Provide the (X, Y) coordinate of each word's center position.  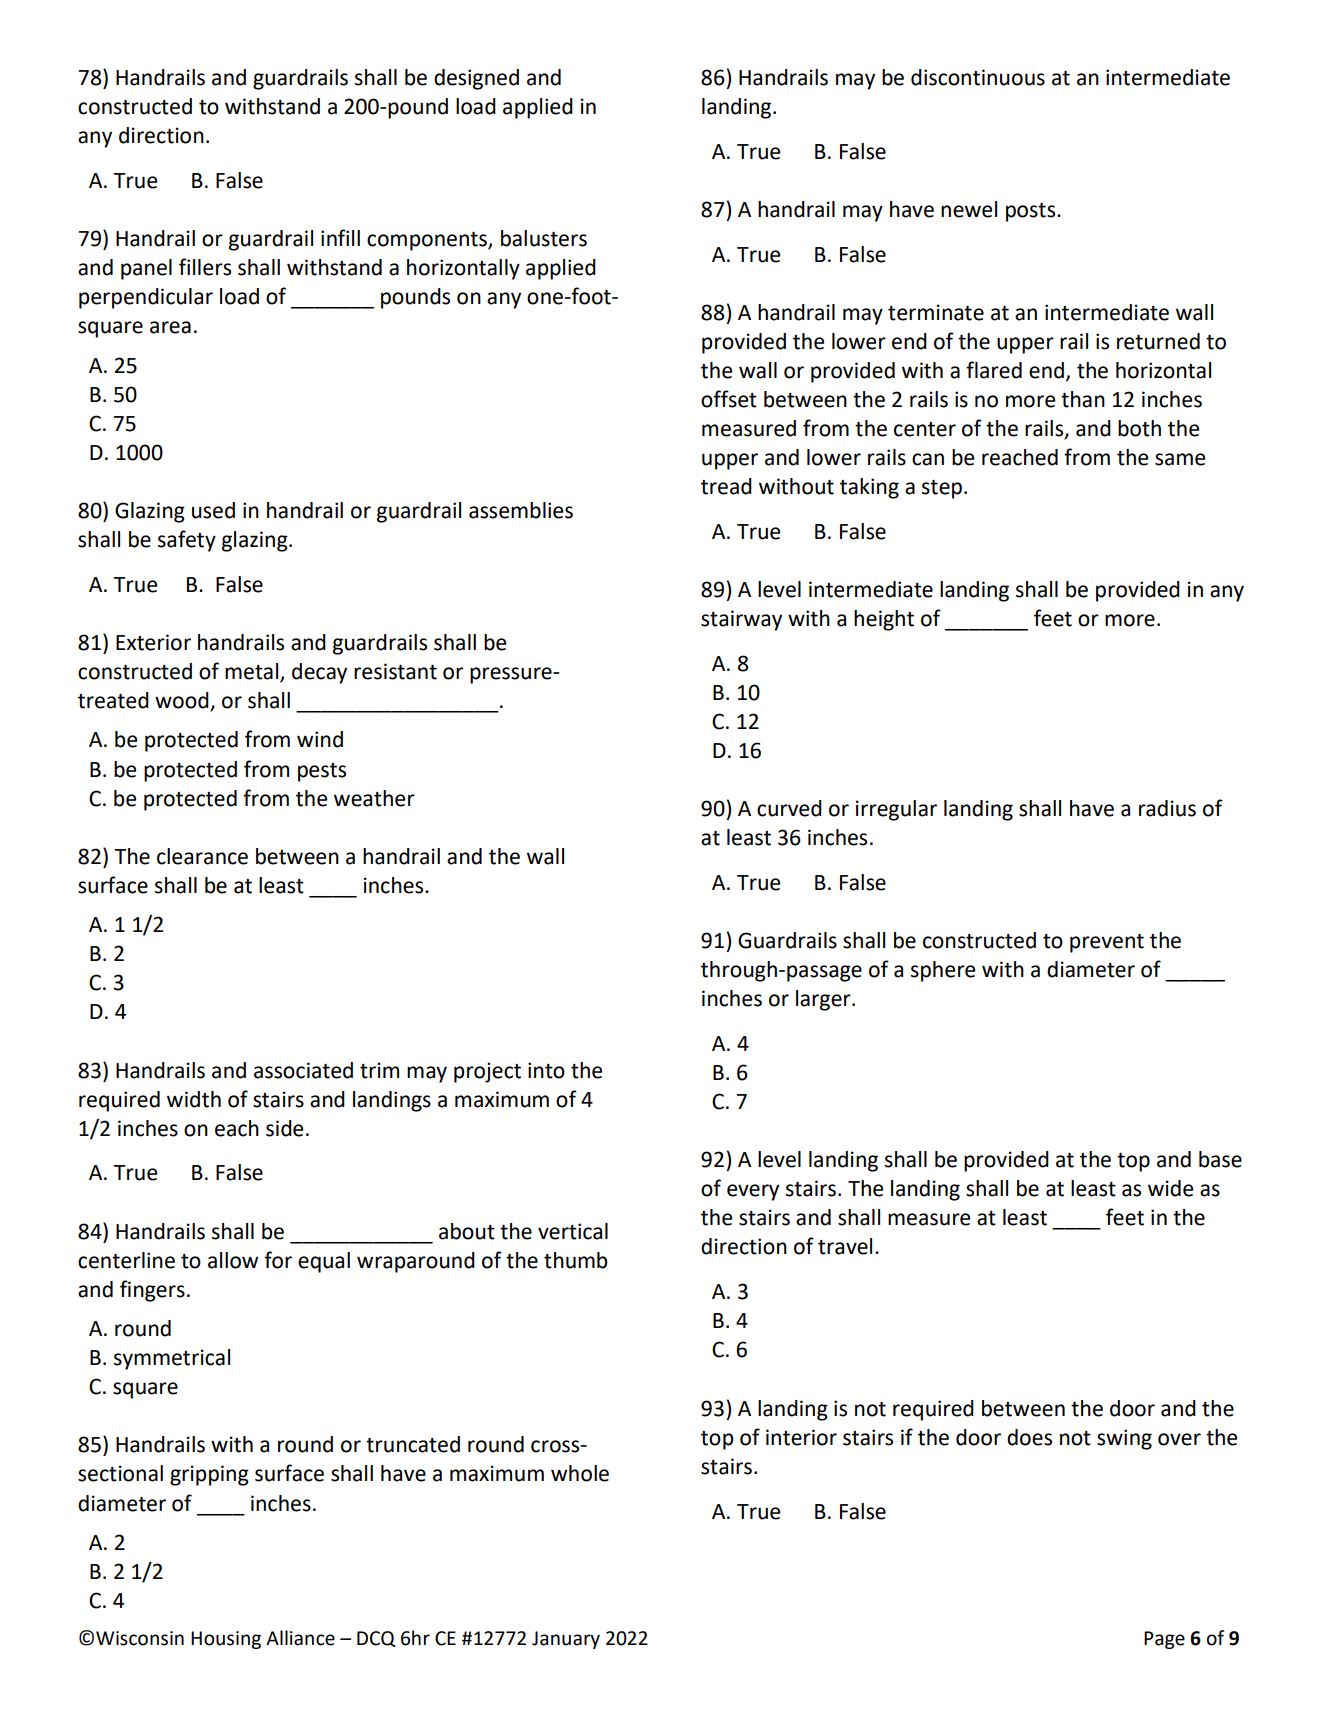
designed (476, 79)
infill (340, 237)
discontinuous (978, 77)
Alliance (300, 1638)
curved (789, 808)
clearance (202, 856)
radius (1167, 808)
